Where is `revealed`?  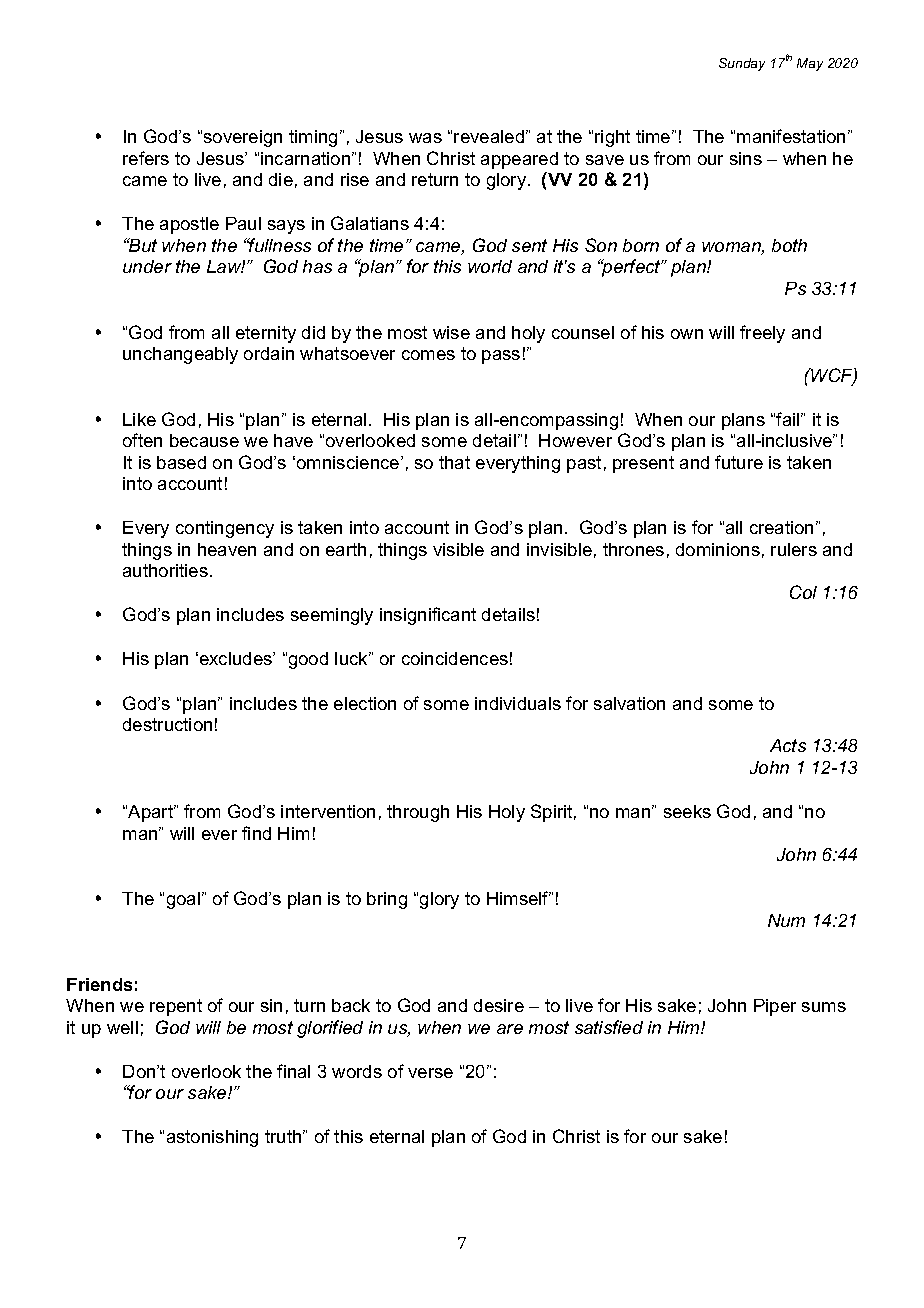
revealed is located at coordinates (489, 136).
